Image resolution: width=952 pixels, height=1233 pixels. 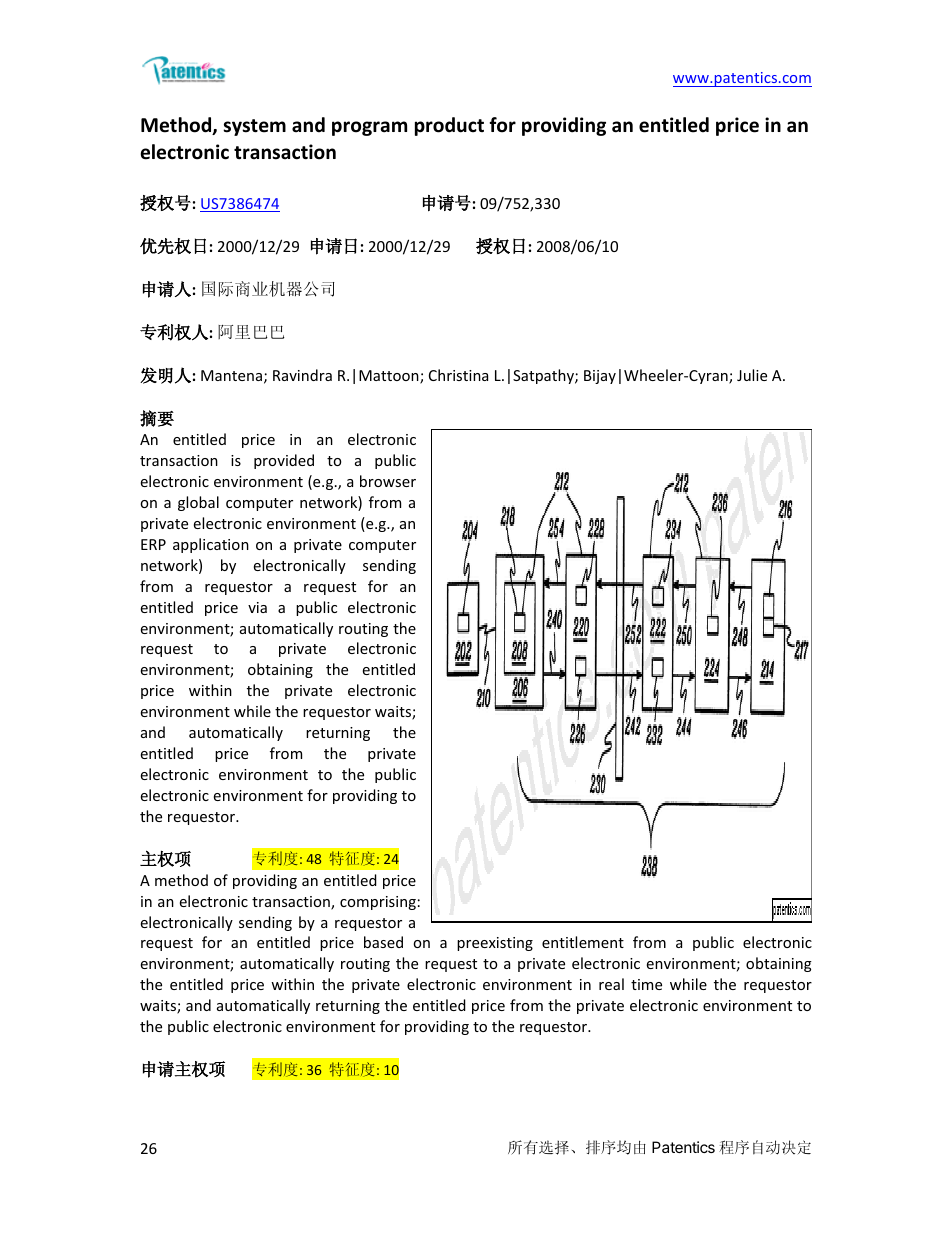 What do you see at coordinates (449, 126) in the screenshot?
I see `product` at bounding box center [449, 126].
